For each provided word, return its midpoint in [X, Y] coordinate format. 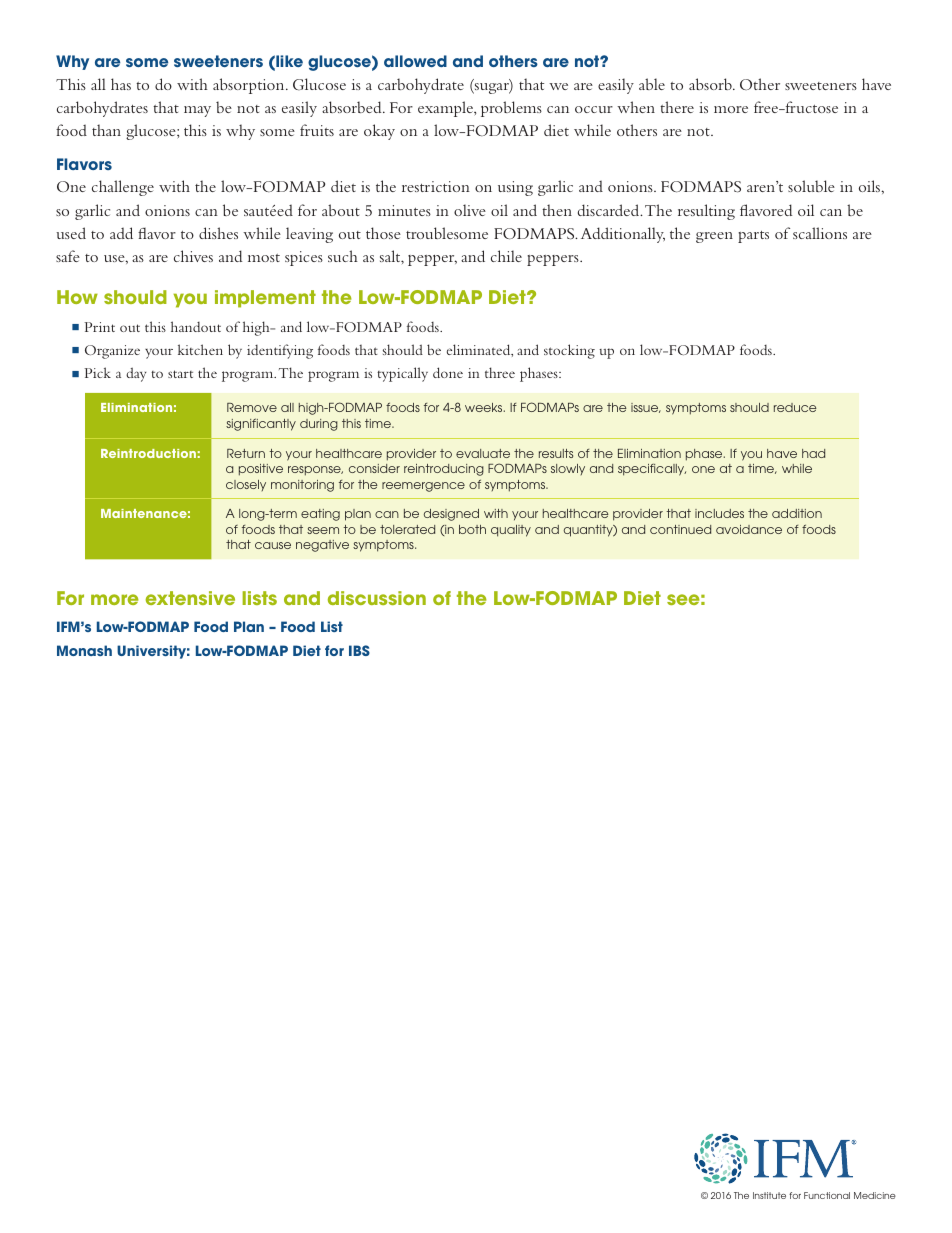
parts [753, 237]
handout [196, 326]
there [677, 107]
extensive [190, 598]
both [472, 529]
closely [246, 485]
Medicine [875, 1195]
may [197, 111]
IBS [359, 650]
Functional [827, 1195]
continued [680, 529]
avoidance [749, 529]
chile [506, 256]
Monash [84, 650]
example [447, 109]
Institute [769, 1195]
